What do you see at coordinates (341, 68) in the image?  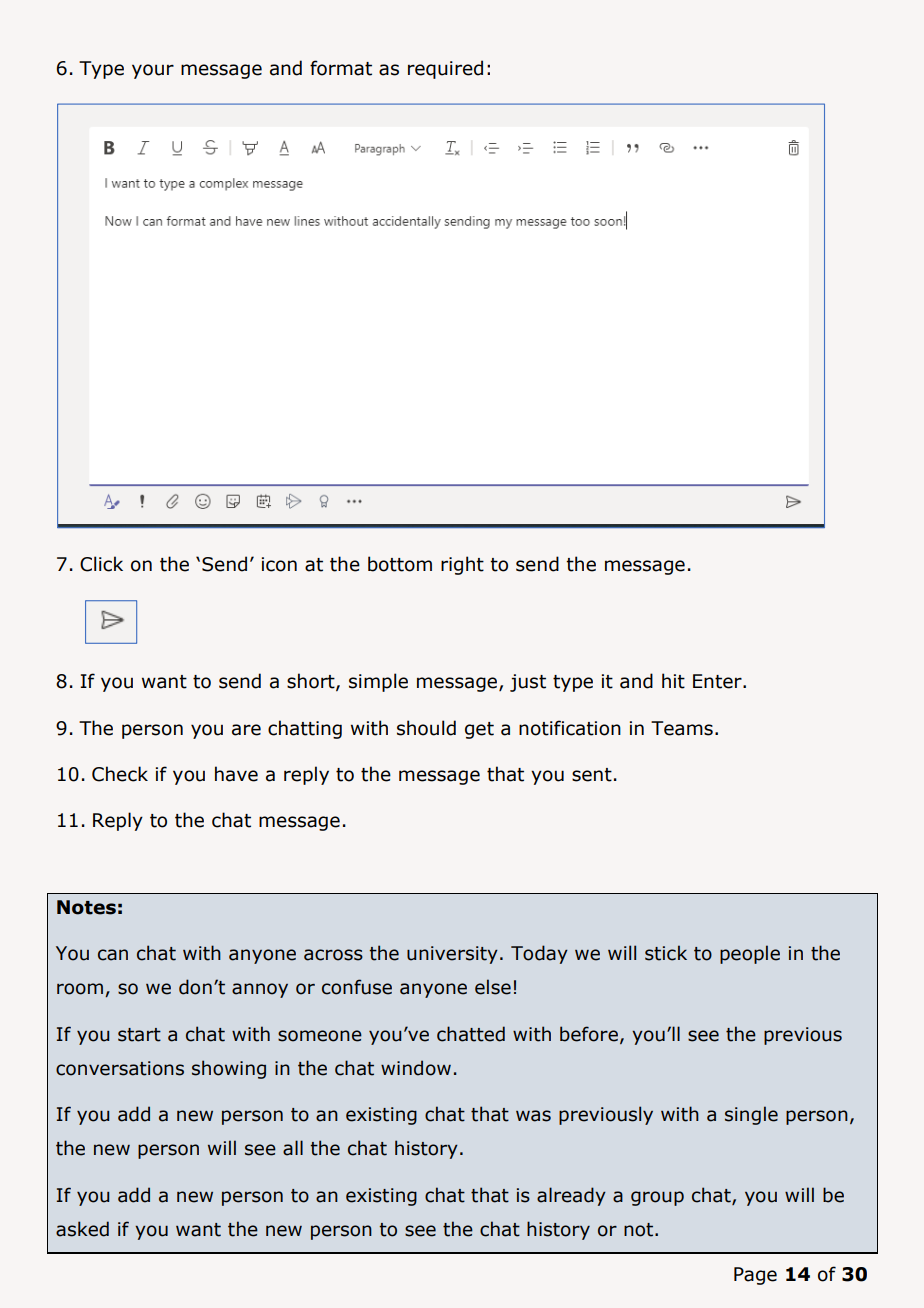 I see `format` at bounding box center [341, 68].
